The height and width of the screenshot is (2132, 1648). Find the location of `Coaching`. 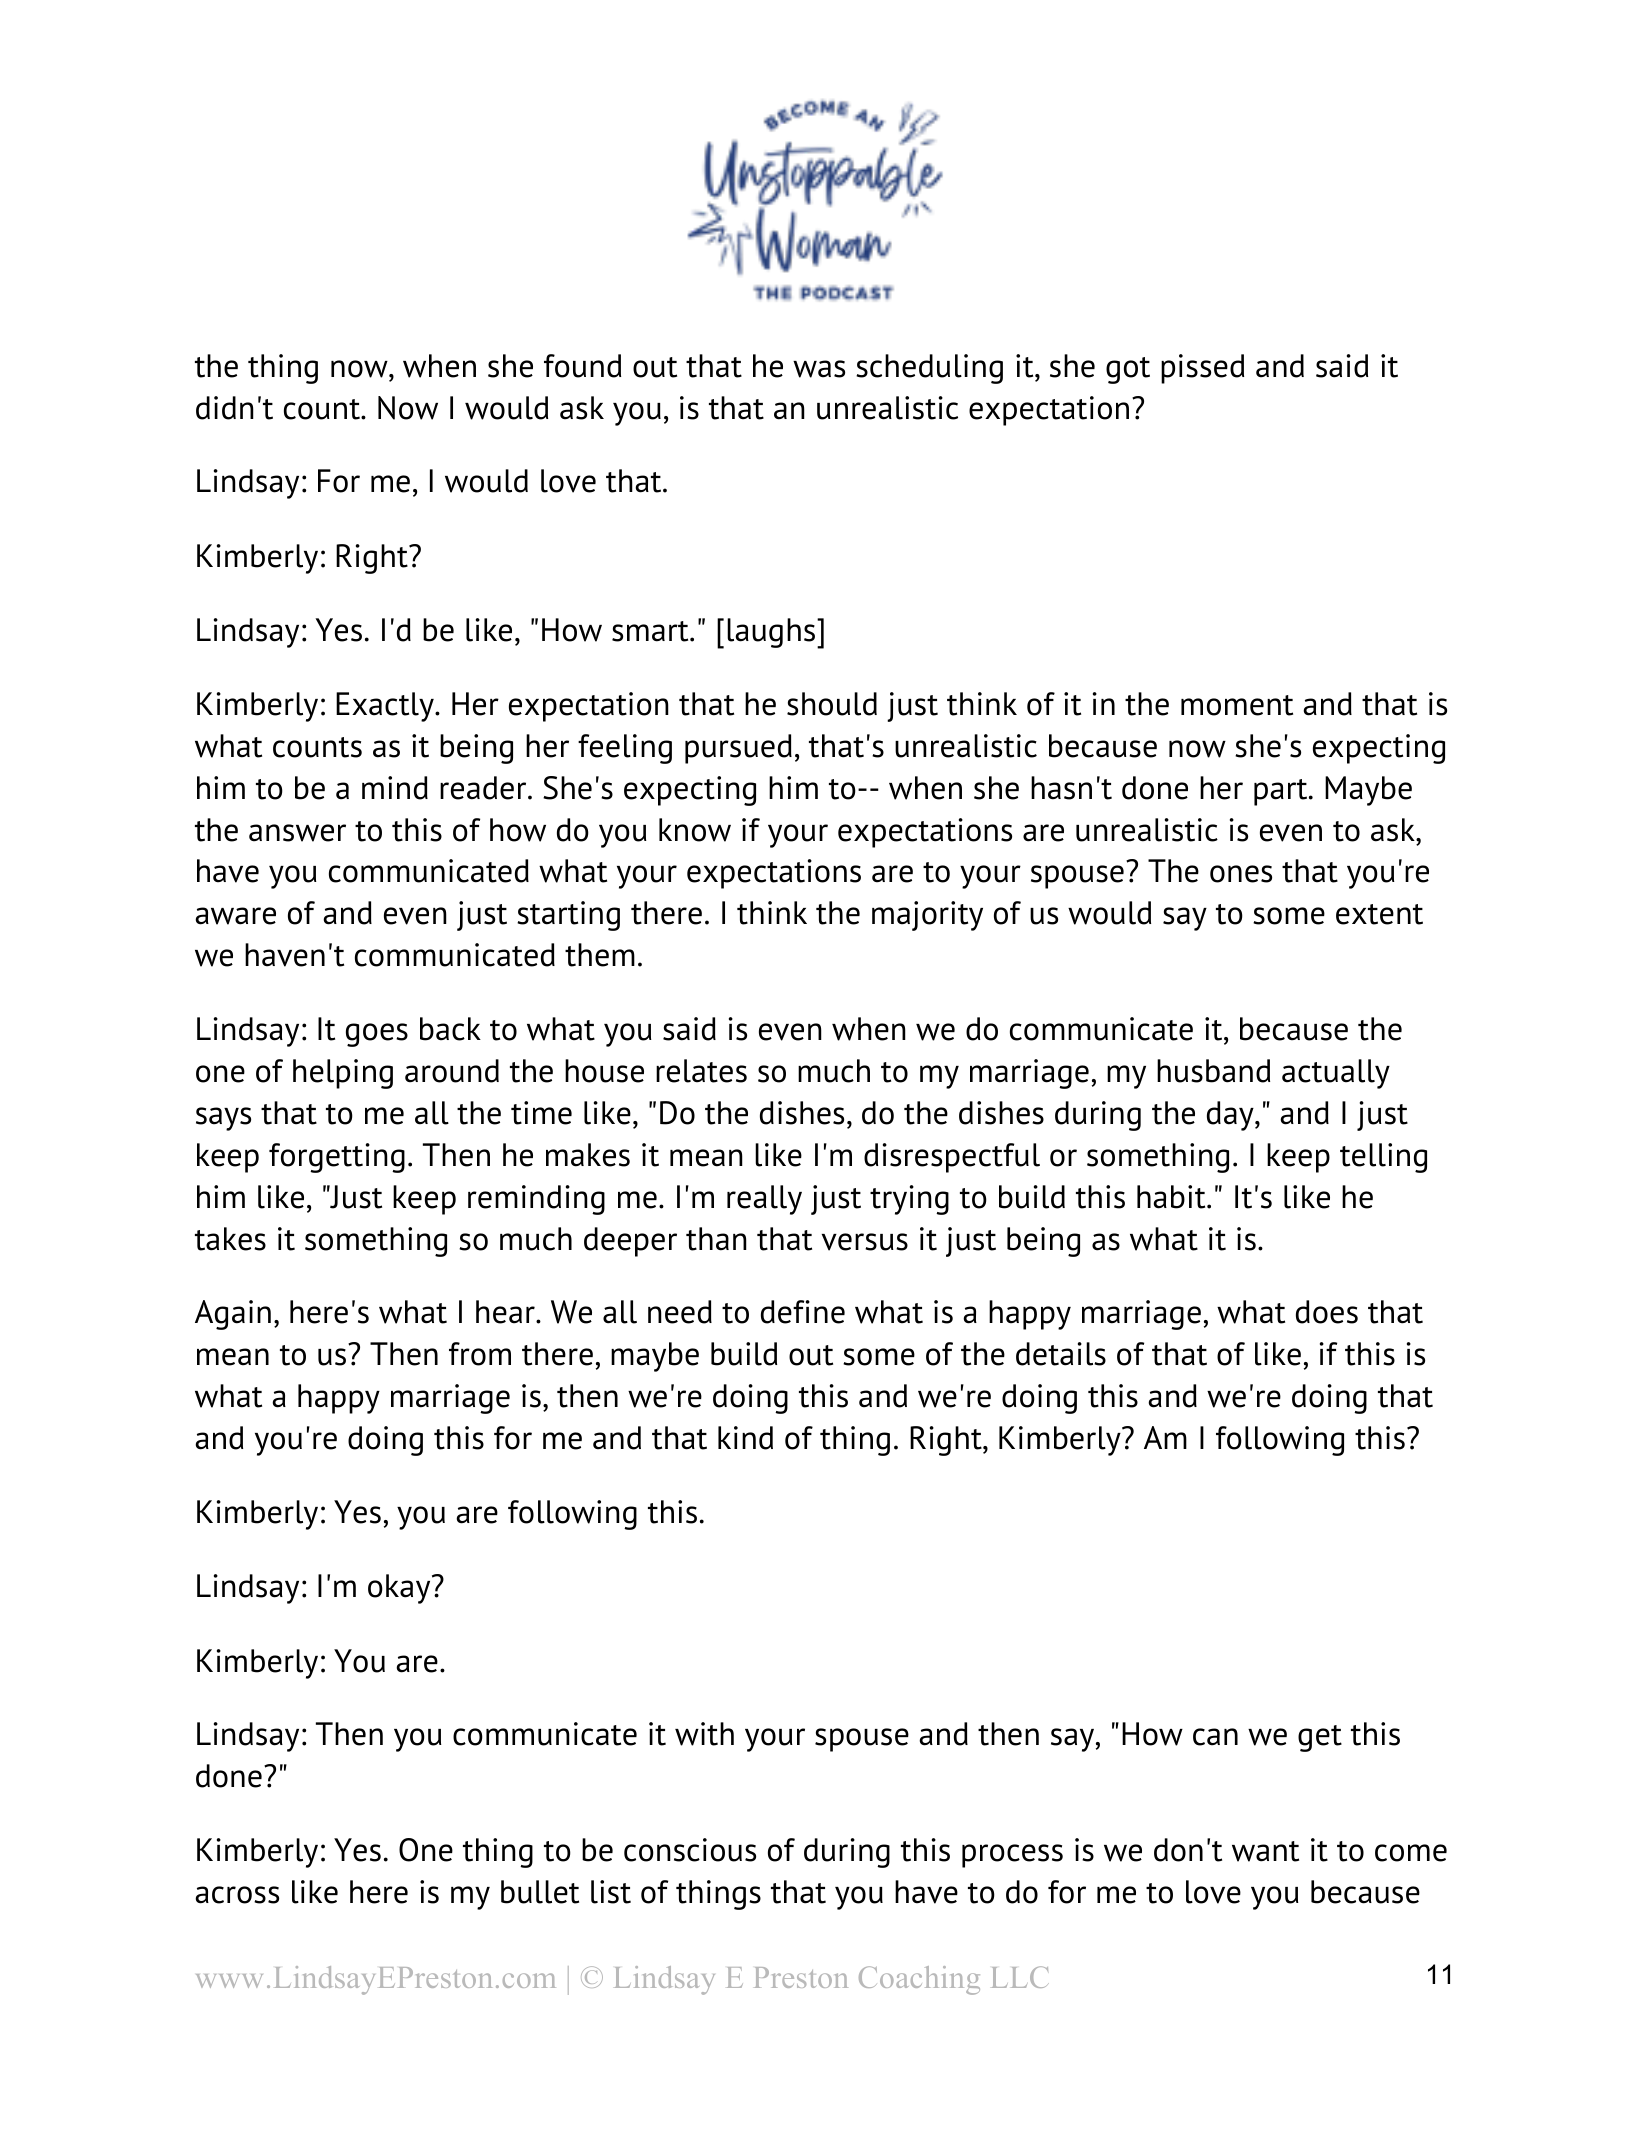

Coaching is located at coordinates (919, 1980).
